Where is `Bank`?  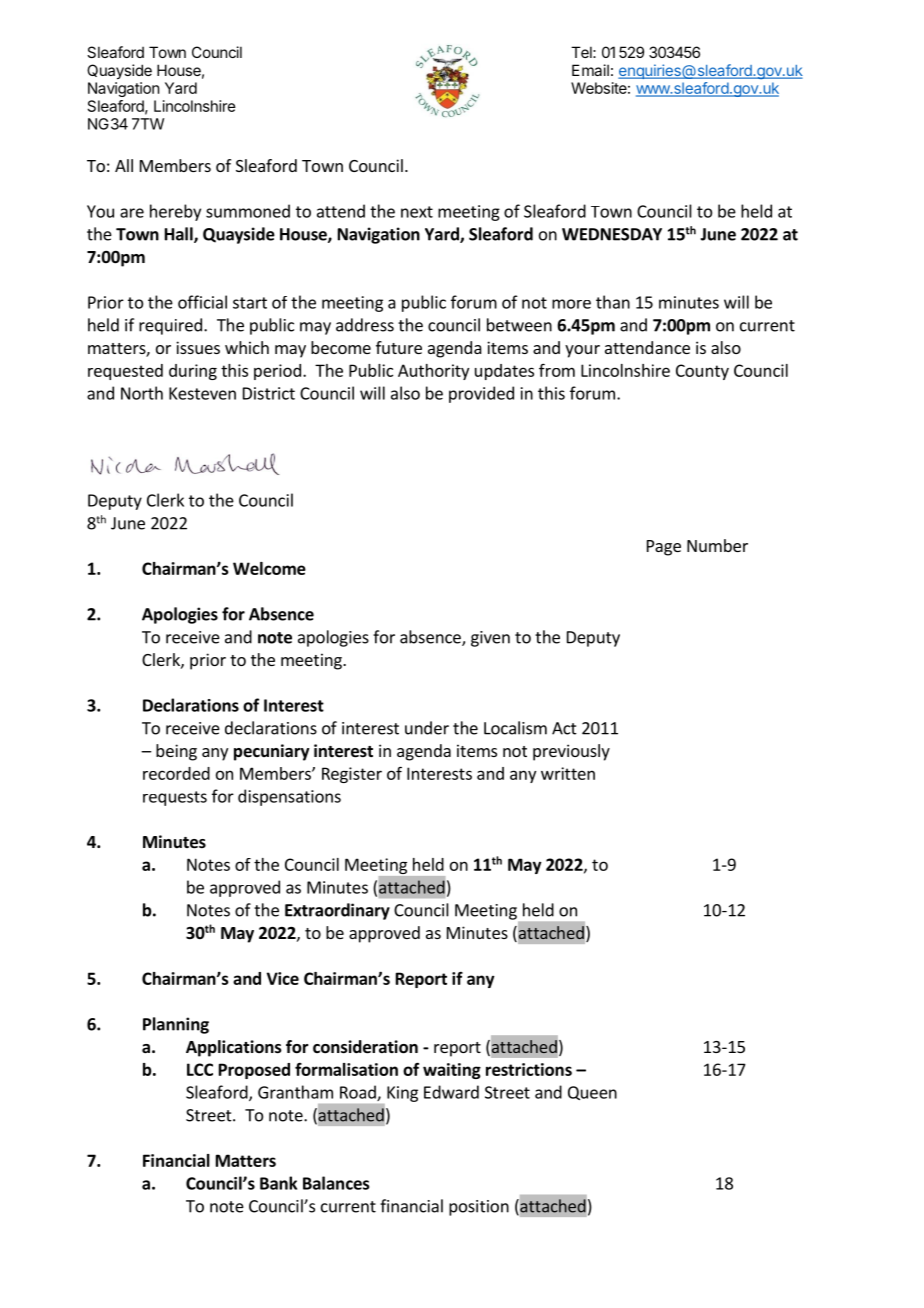
Bank is located at coordinates (278, 1183).
